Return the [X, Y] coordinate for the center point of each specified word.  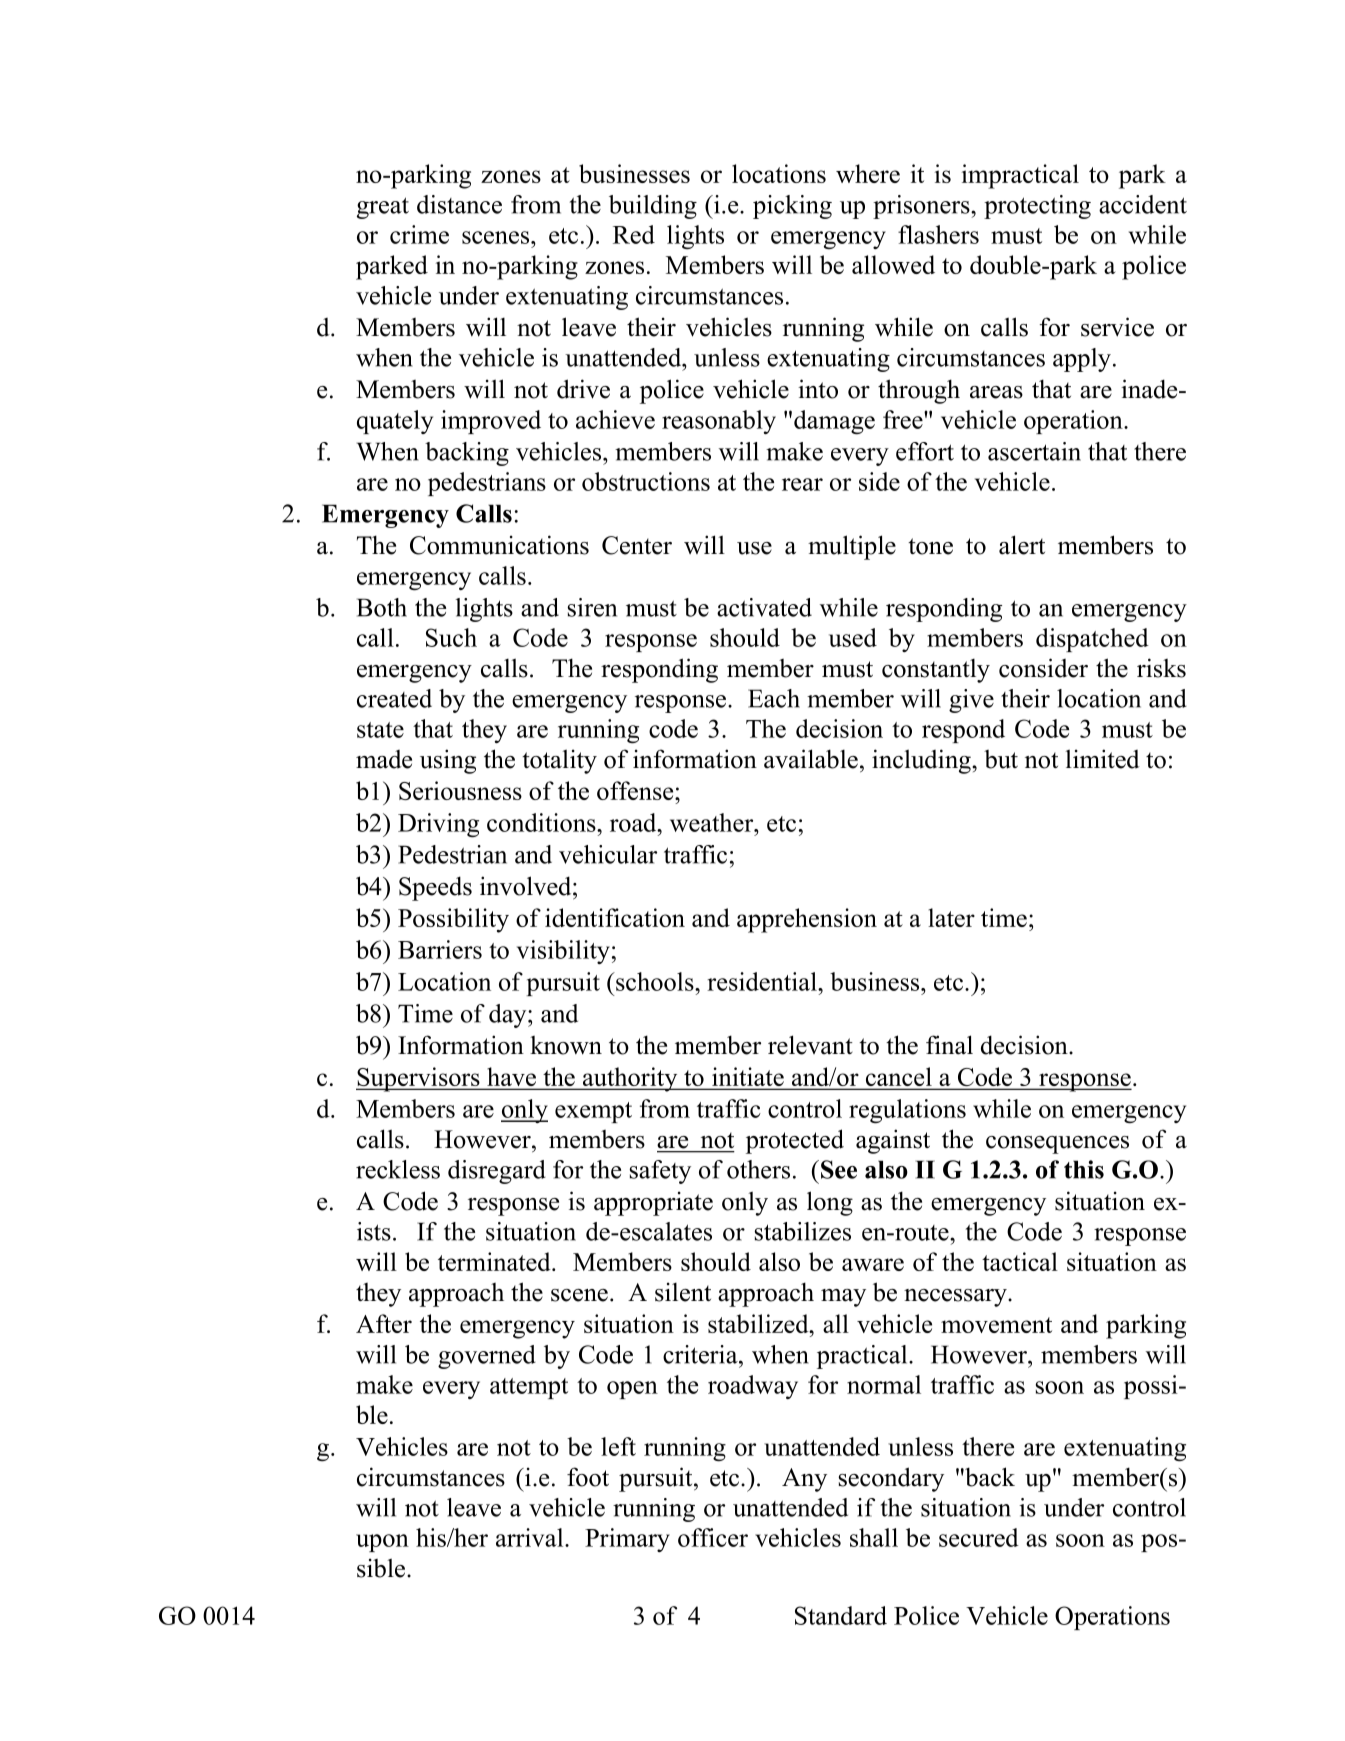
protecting [1037, 207]
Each [774, 698]
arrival [531, 1537]
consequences [1057, 1145]
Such [451, 637]
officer [713, 1537]
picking [792, 207]
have [512, 1078]
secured [979, 1537]
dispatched [1092, 640]
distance [459, 204]
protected [795, 1141]
